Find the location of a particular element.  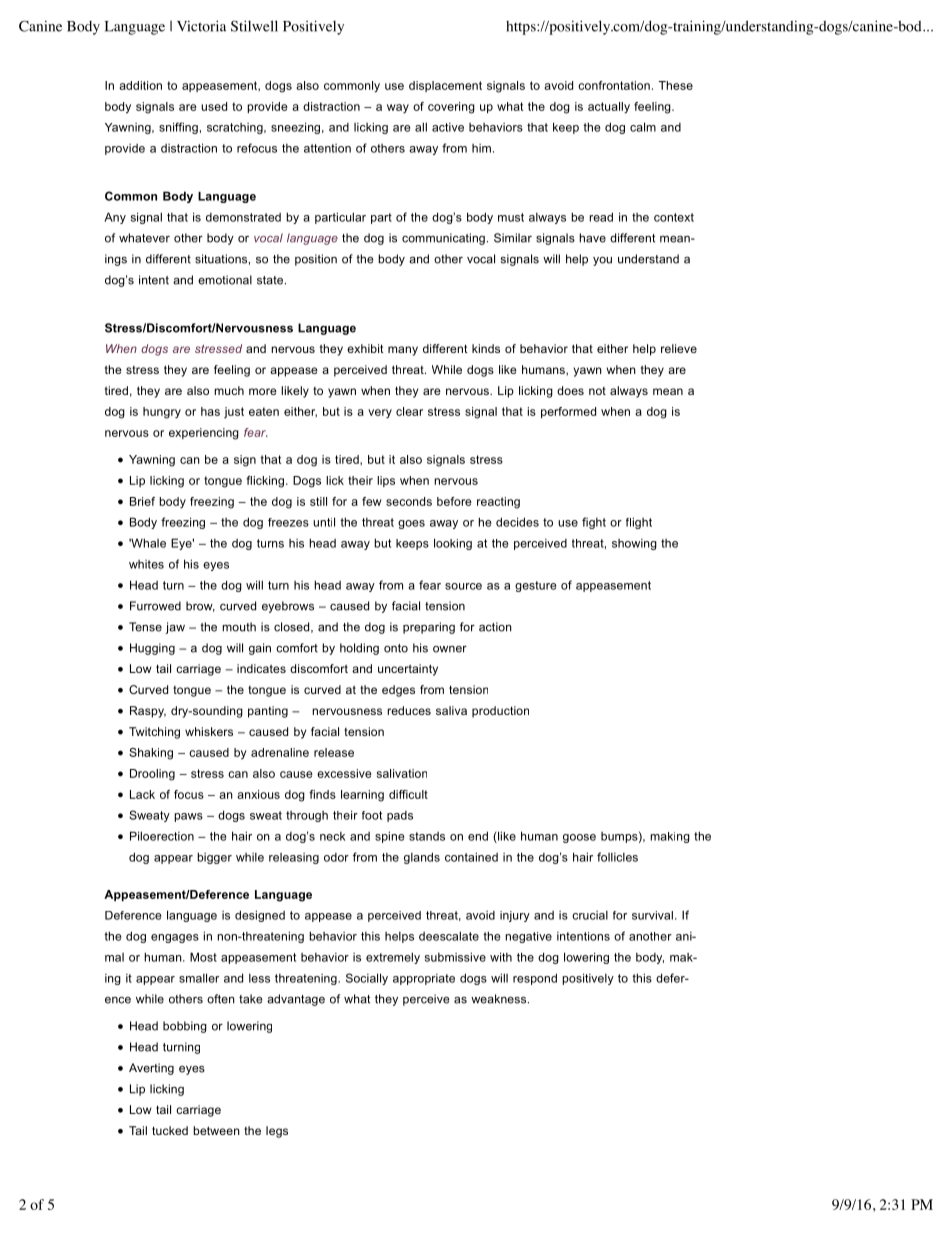

confrontation is located at coordinates (614, 85).
